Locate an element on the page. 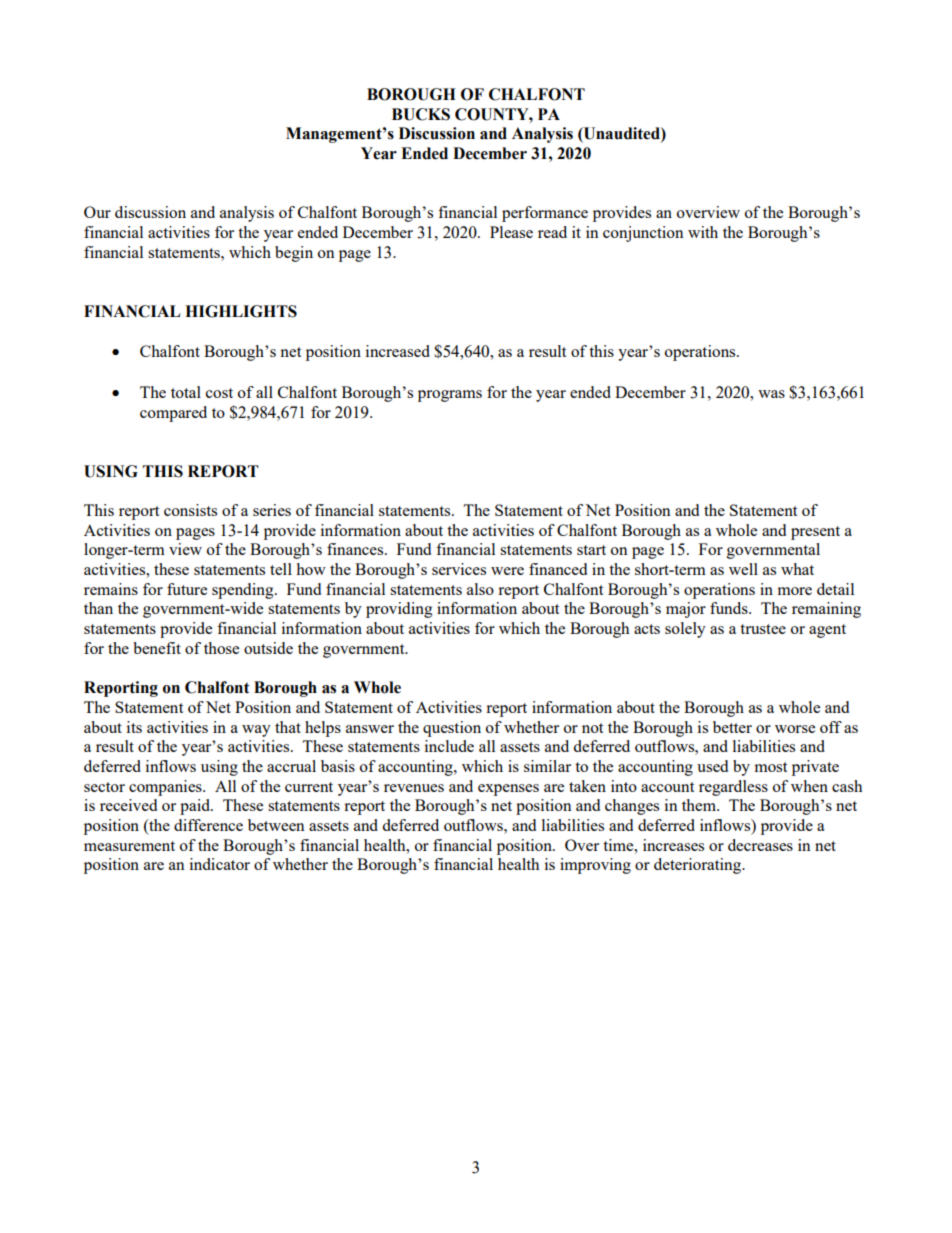  decreases is located at coordinates (760, 845).
